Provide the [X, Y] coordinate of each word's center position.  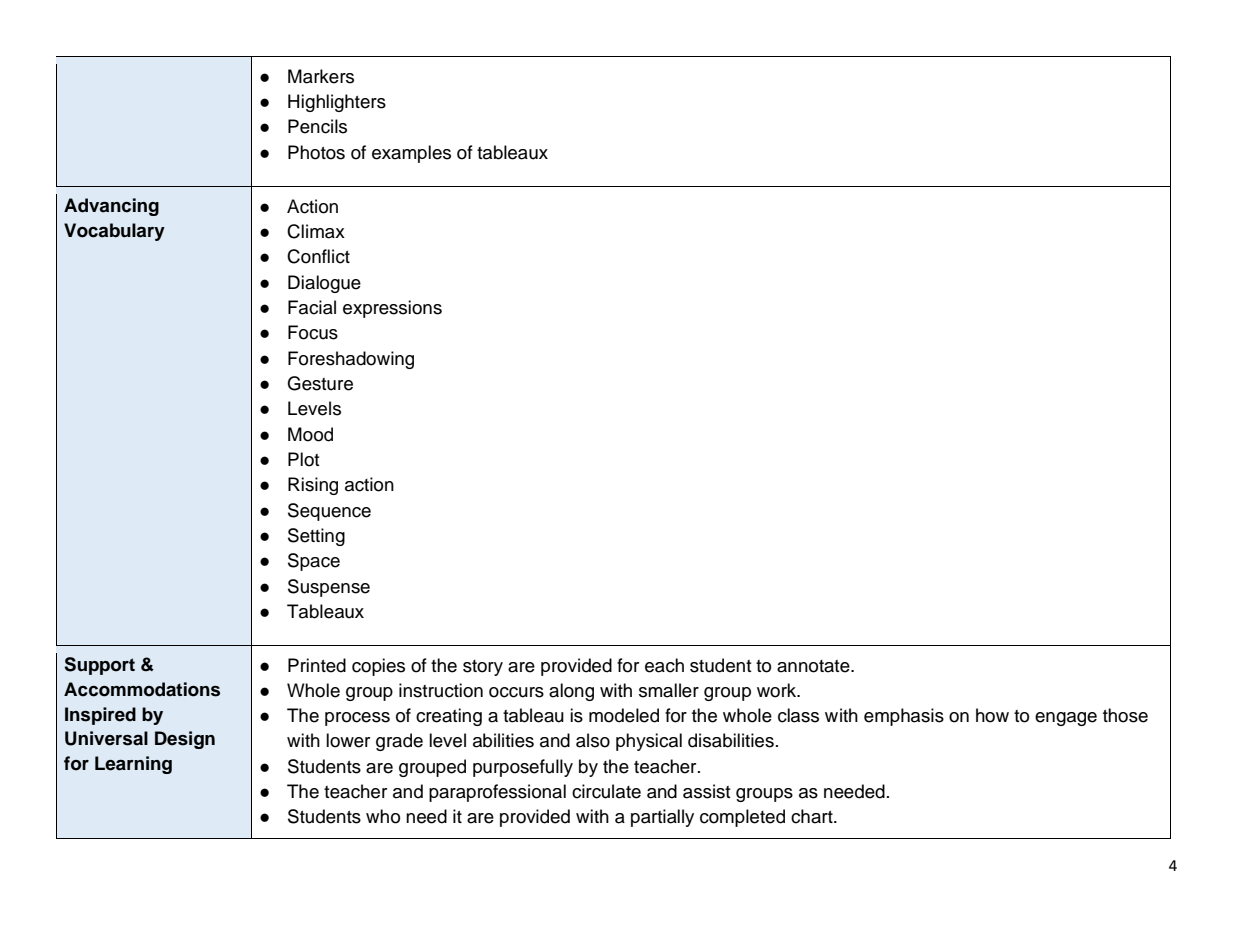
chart [813, 816]
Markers [321, 76]
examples [411, 154]
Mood [310, 434]
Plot [304, 459]
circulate [606, 791]
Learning [133, 765]
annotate [814, 666]
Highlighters [337, 103]
